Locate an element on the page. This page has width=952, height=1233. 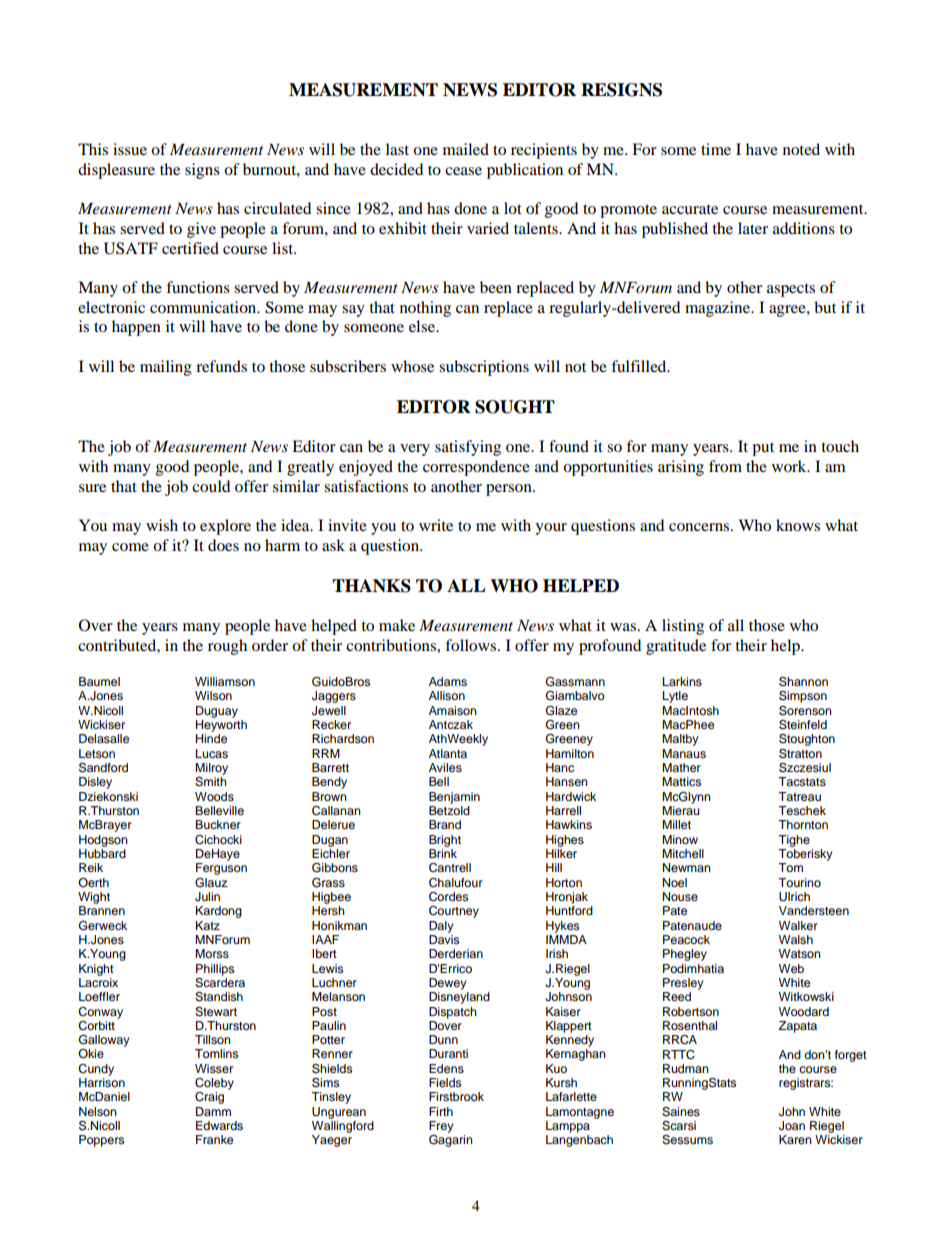
Shannon is located at coordinates (803, 682).
